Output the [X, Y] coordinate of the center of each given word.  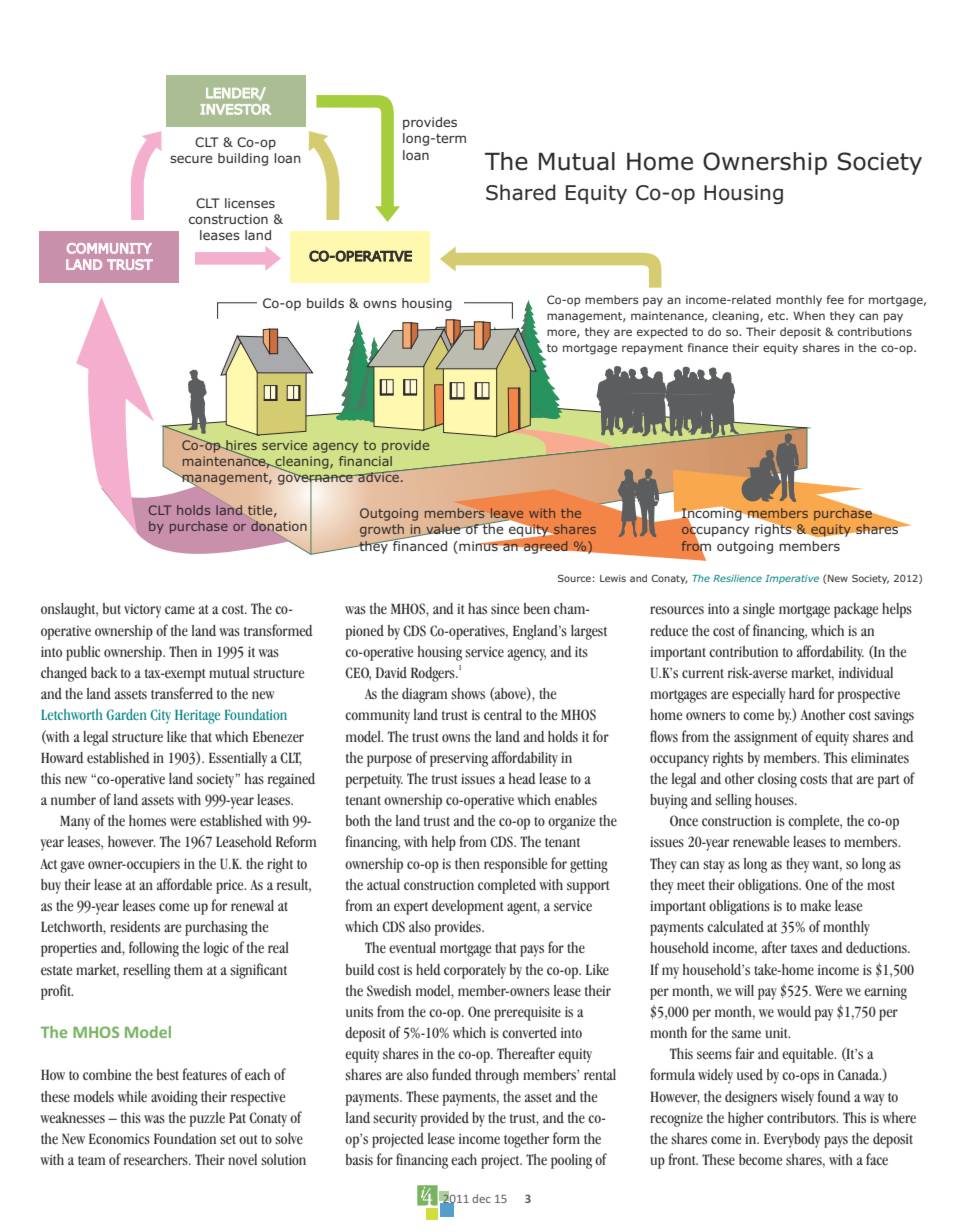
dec [481, 1198]
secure [191, 159]
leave [507, 514]
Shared [521, 192]
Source [574, 578]
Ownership [765, 163]
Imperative [792, 579]
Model [148, 1032]
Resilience [737, 578]
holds [193, 510]
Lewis [613, 578]
